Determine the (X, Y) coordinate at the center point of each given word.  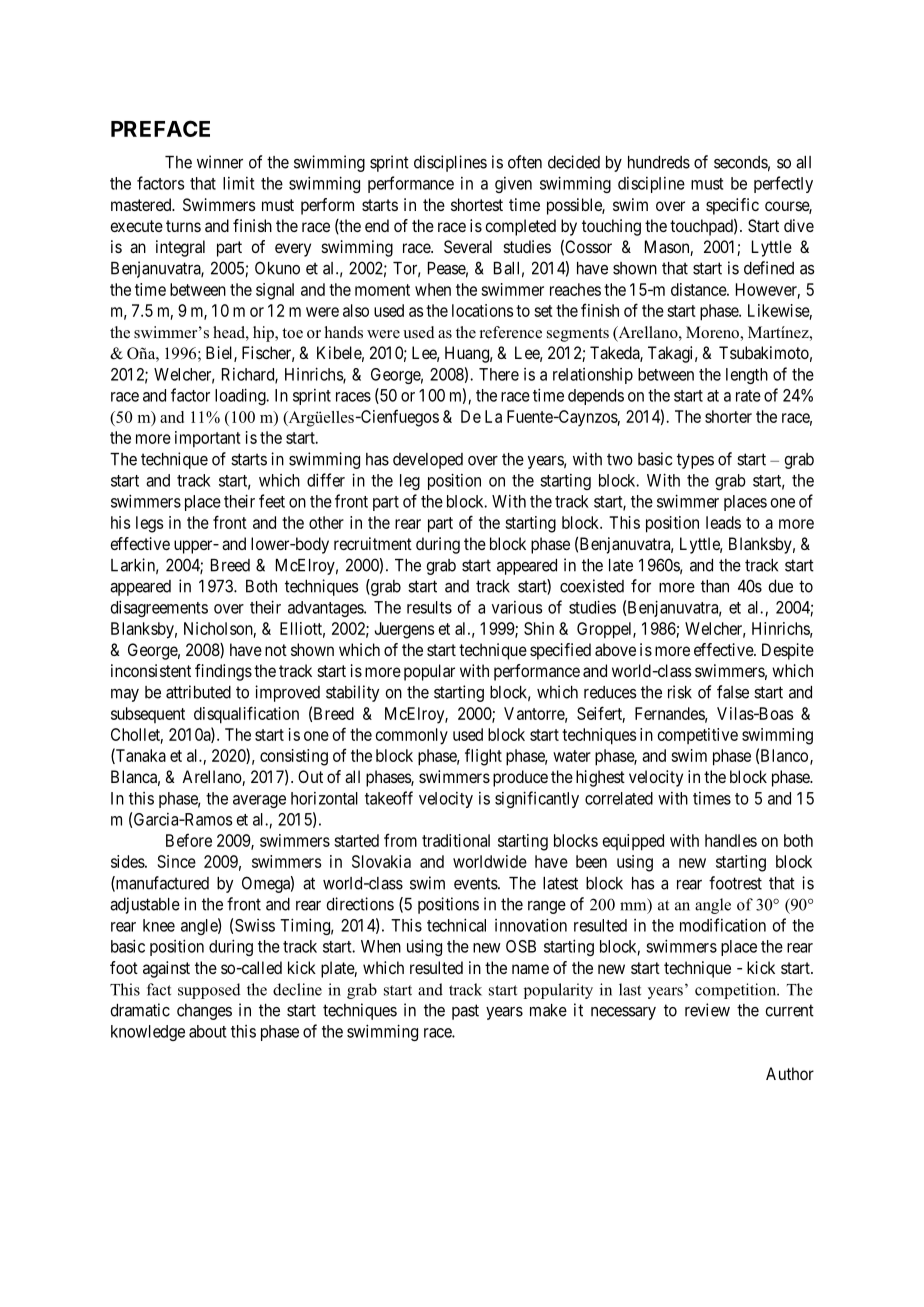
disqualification (246, 715)
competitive (698, 736)
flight (483, 757)
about (207, 1031)
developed (428, 461)
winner (220, 162)
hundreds (659, 162)
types (695, 461)
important (208, 439)
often (525, 162)
